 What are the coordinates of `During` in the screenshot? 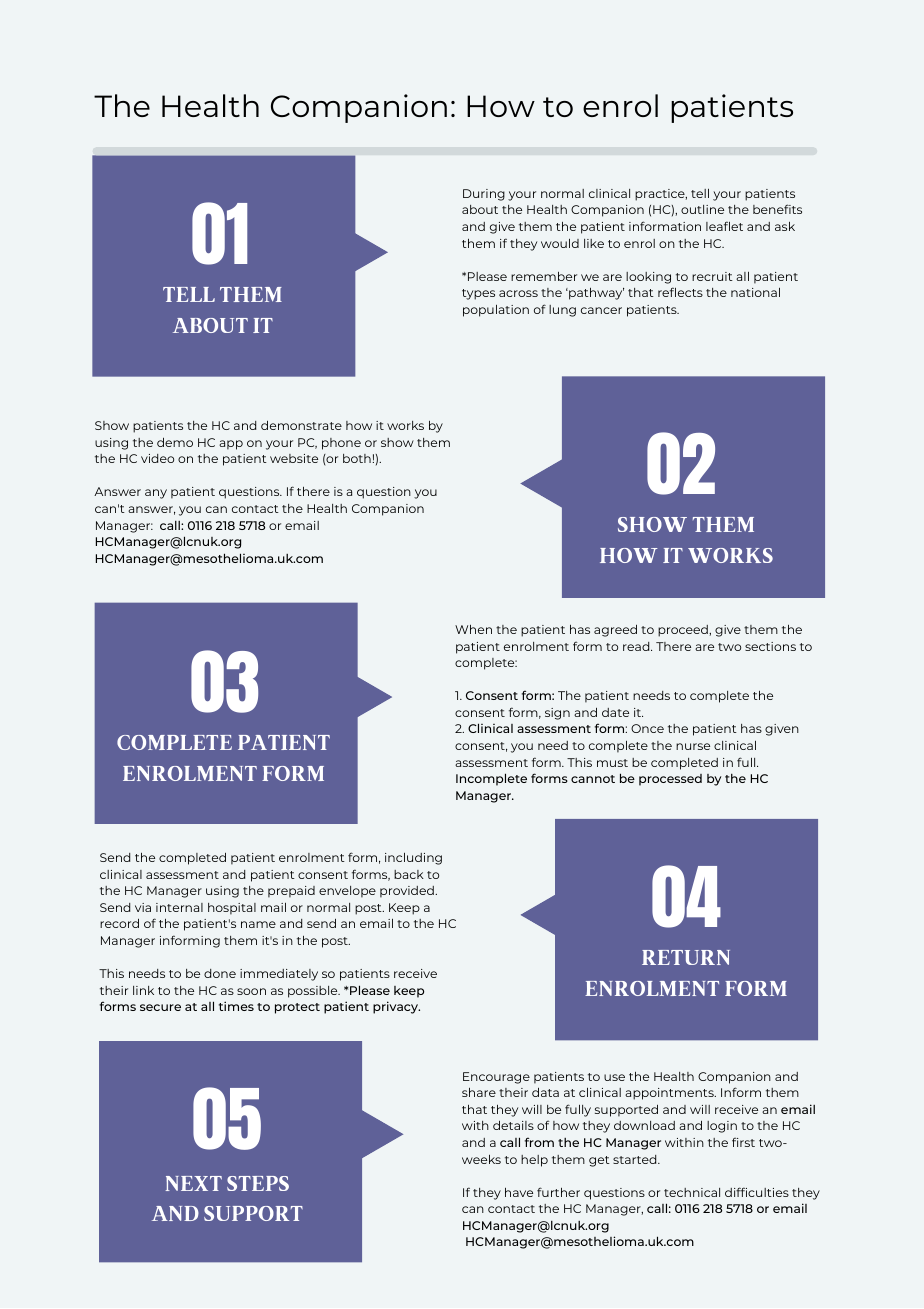 It's located at (484, 195).
